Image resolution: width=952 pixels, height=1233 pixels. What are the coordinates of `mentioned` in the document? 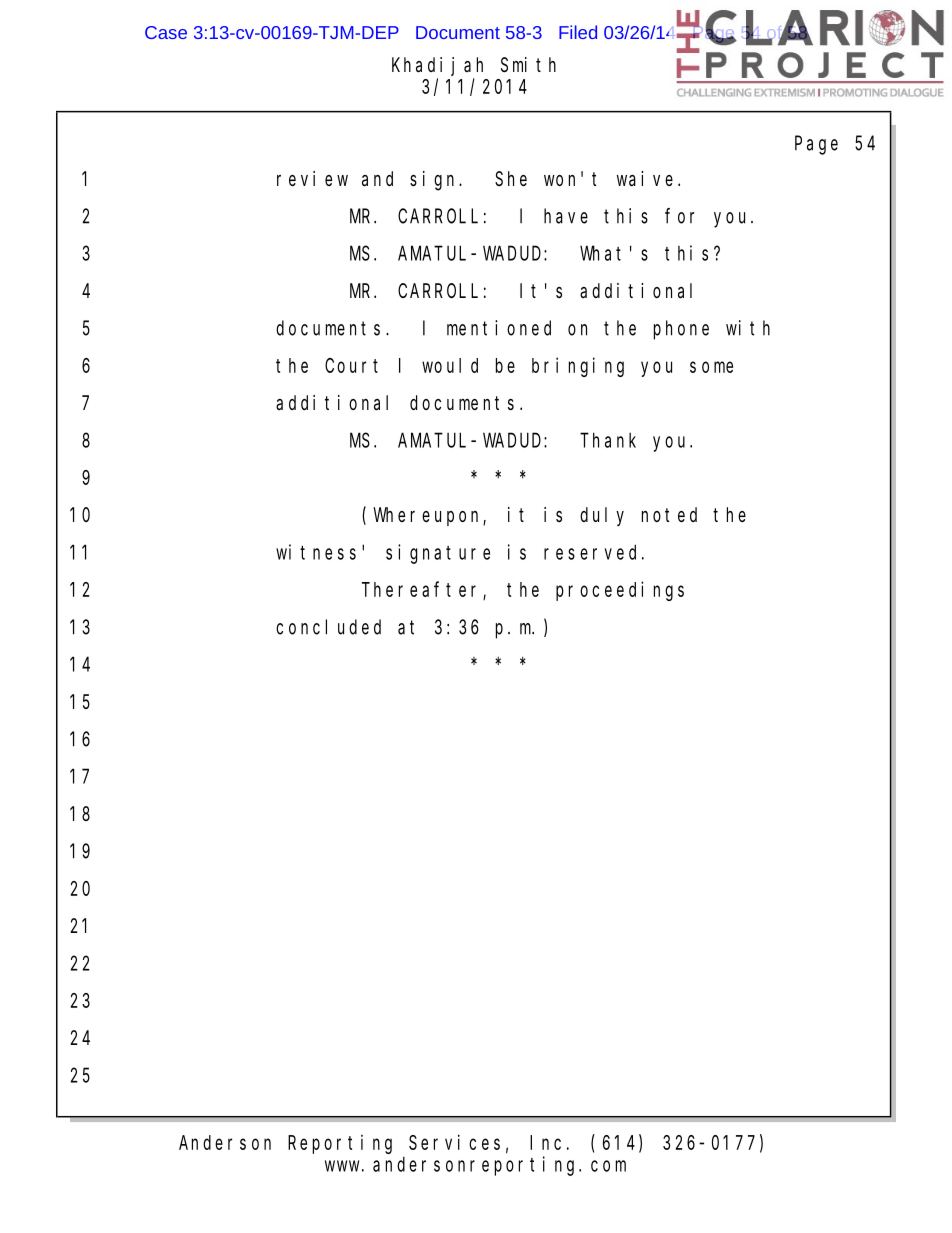 It's located at (499, 328).
